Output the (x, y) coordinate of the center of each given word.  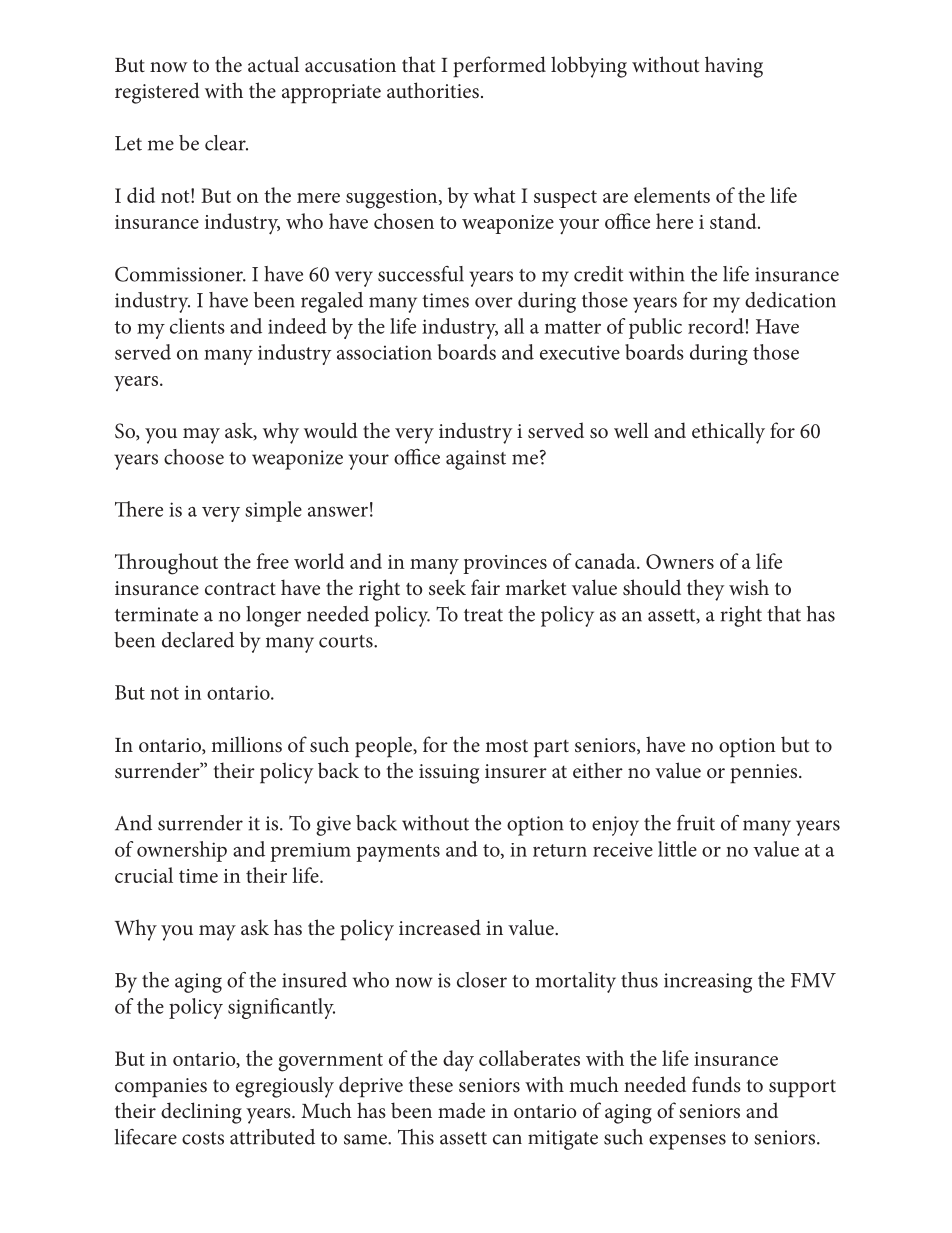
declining (201, 1113)
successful (421, 274)
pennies (765, 774)
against (476, 460)
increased (440, 927)
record (716, 326)
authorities (433, 90)
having (734, 67)
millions (246, 744)
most (506, 746)
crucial (144, 875)
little (677, 849)
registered (157, 93)
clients (197, 326)
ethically (728, 433)
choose (194, 457)
